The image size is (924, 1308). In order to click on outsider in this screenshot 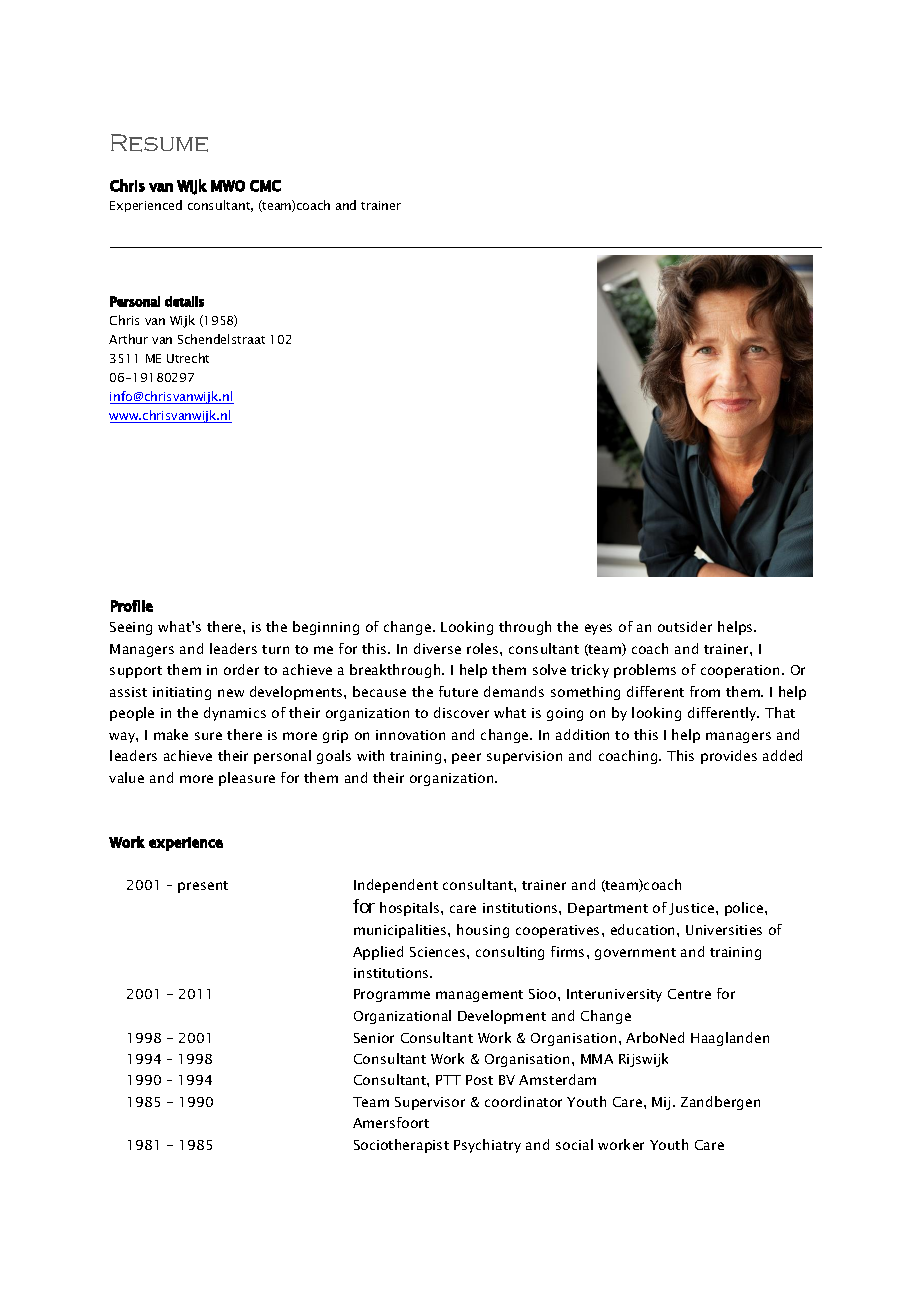, I will do `click(685, 626)`.
